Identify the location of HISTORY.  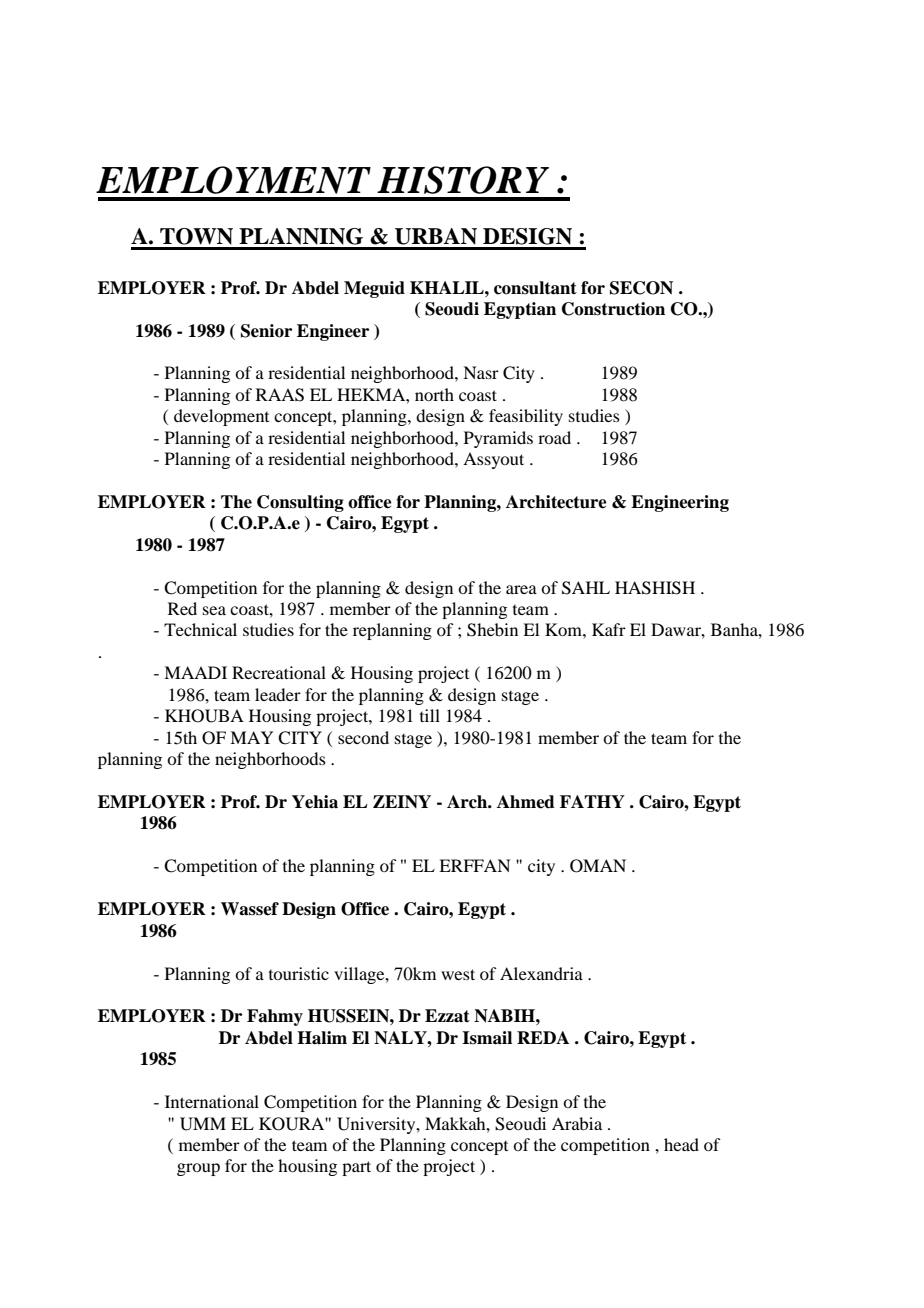
(463, 180).
